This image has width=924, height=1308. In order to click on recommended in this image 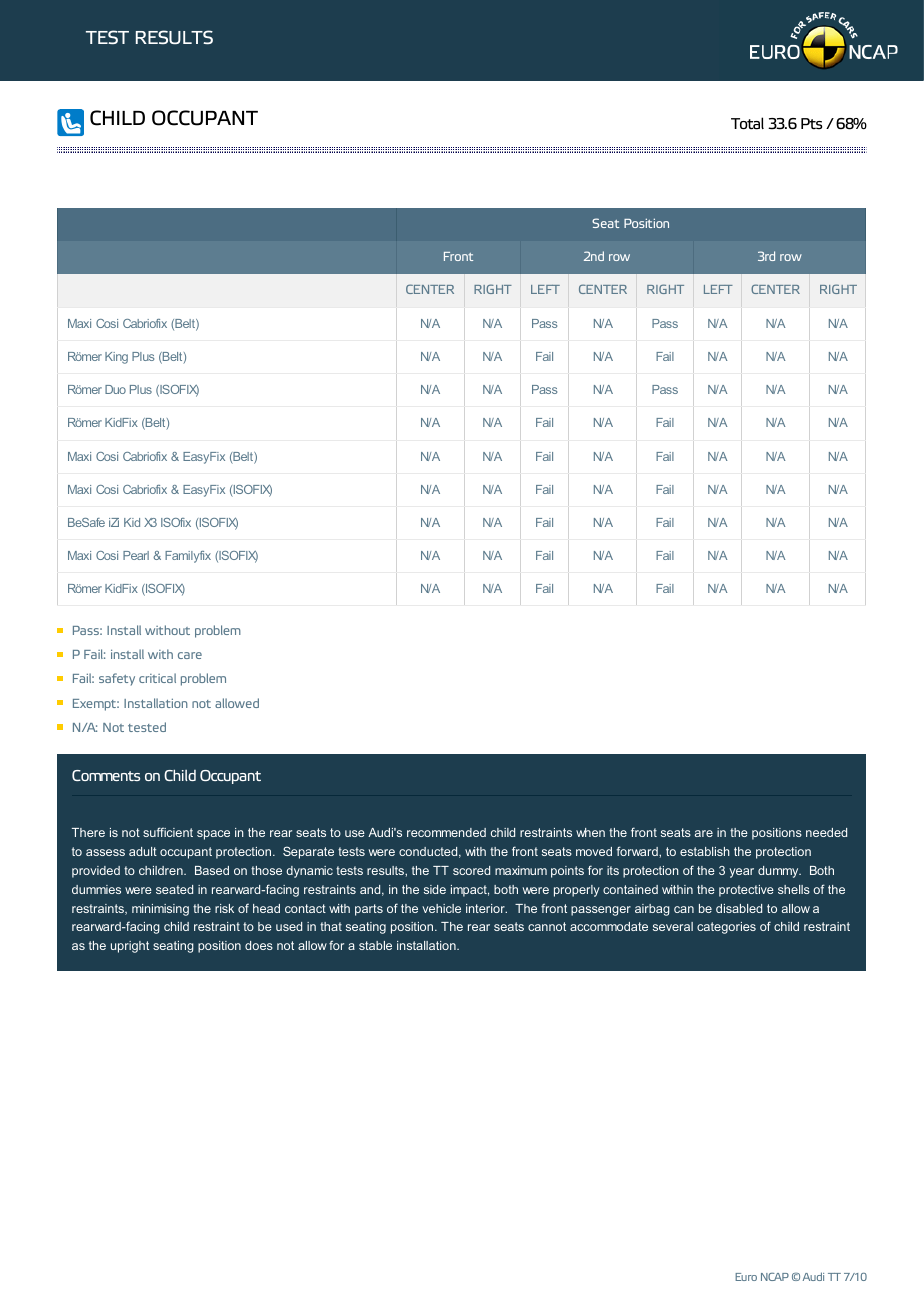, I will do `click(446, 832)`.
